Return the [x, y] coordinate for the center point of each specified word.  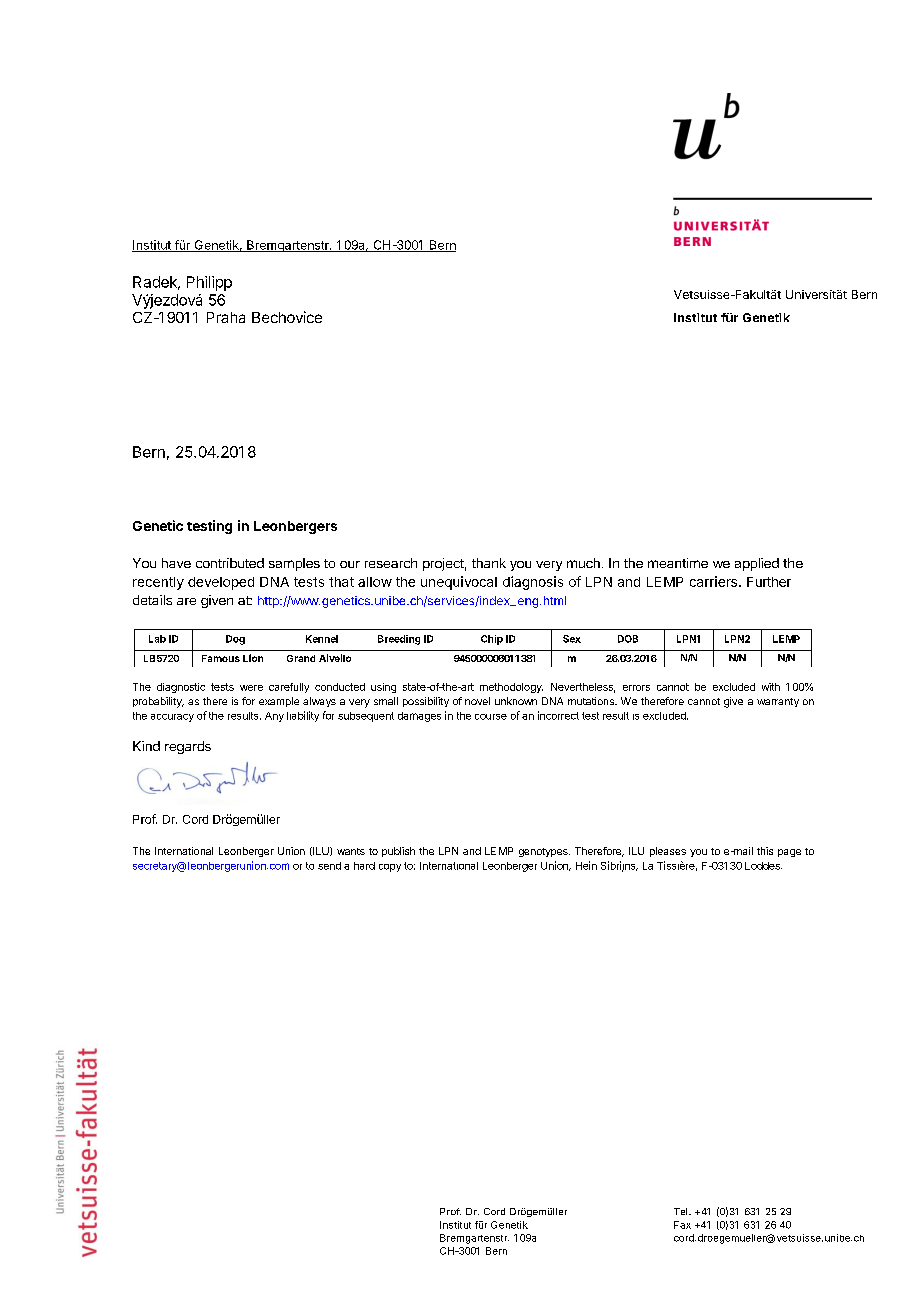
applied [757, 564]
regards [188, 747]
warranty [778, 702]
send [329, 866]
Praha [226, 317]
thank [489, 563]
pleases [668, 852]
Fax [682, 1225]
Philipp [209, 283]
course [491, 717]
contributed [230, 563]
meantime [678, 563]
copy [390, 868]
